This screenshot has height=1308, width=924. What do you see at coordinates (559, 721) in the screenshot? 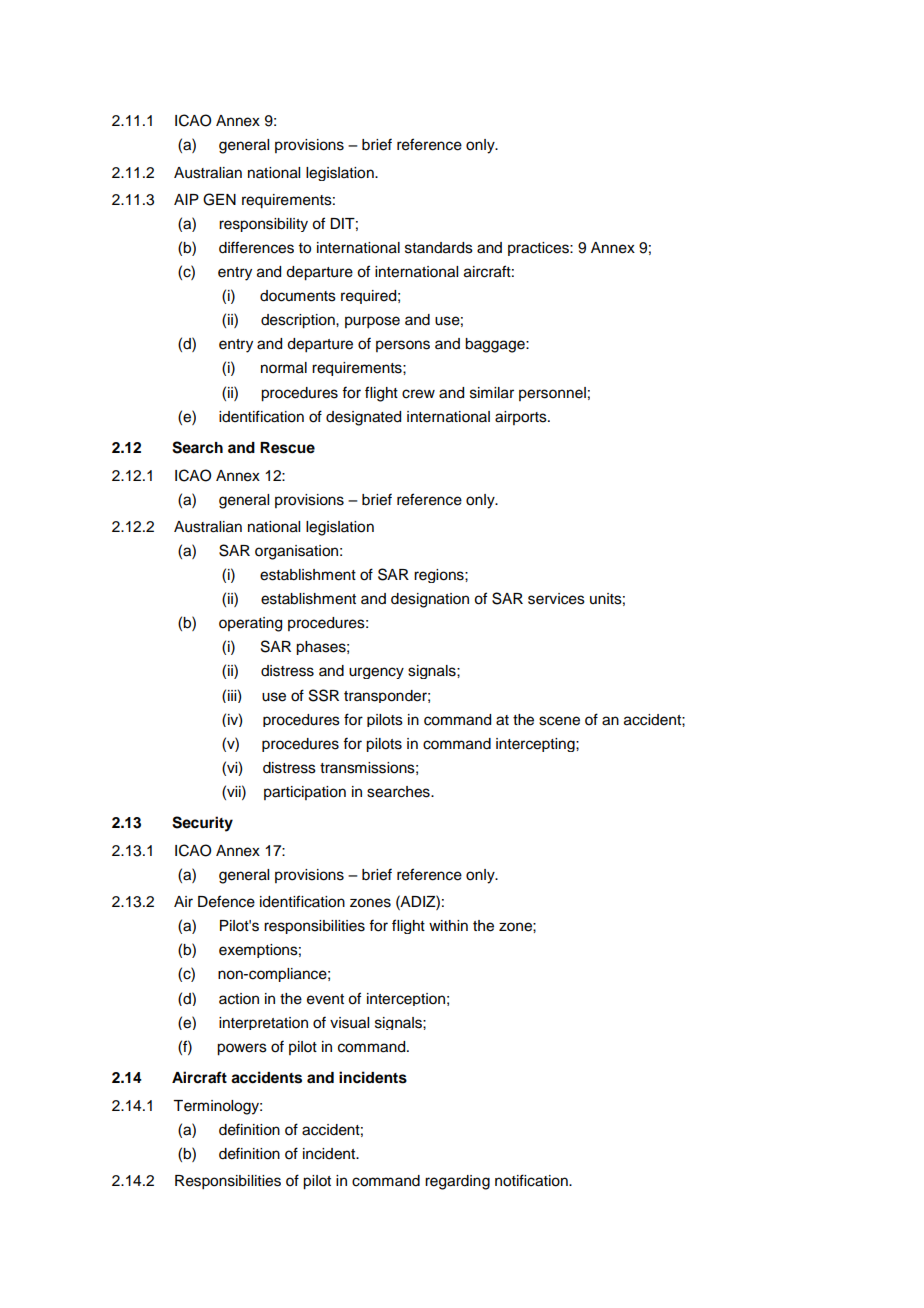
I see `scene` at bounding box center [559, 721].
